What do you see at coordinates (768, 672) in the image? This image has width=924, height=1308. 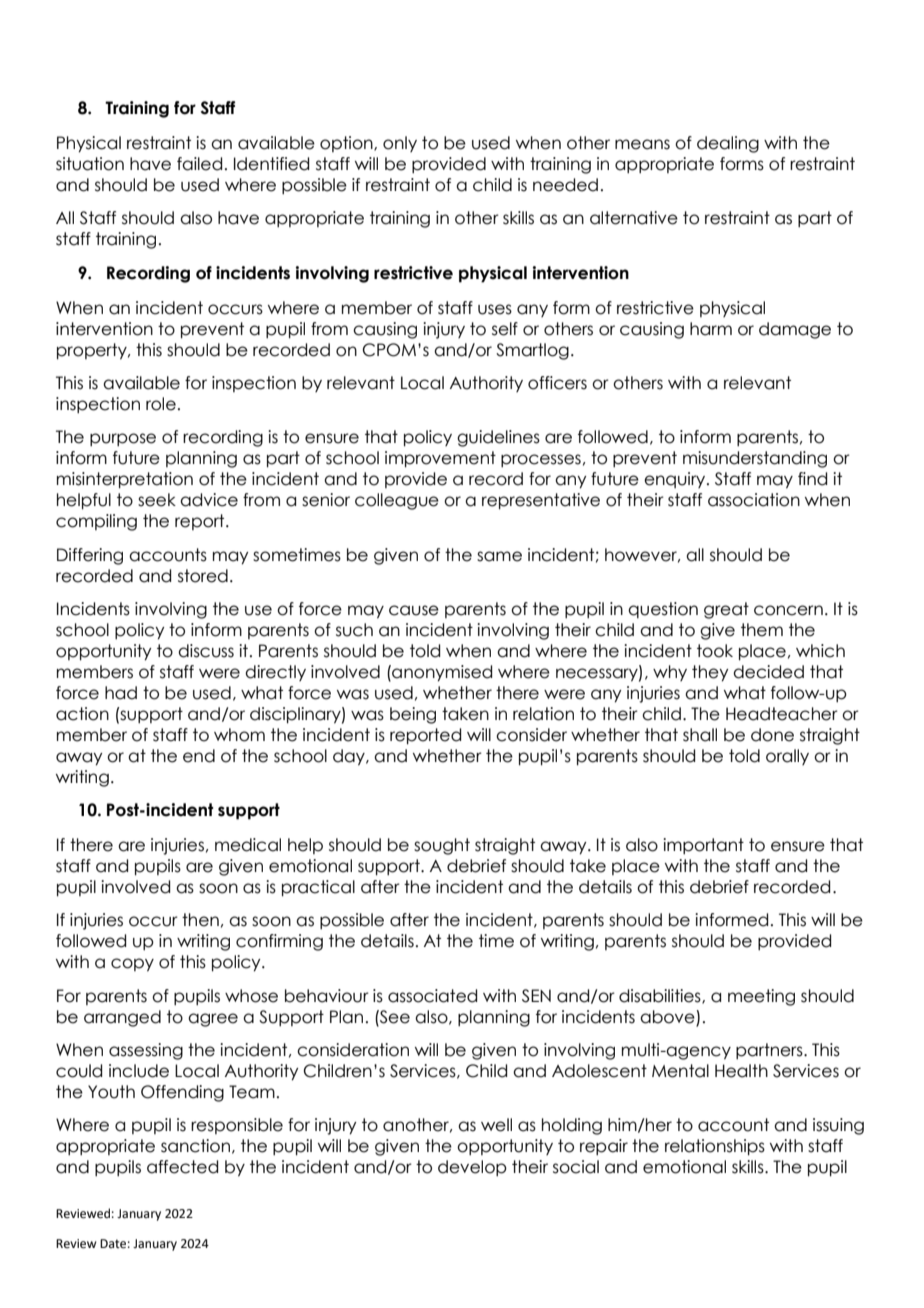 I see `decided` at bounding box center [768, 672].
